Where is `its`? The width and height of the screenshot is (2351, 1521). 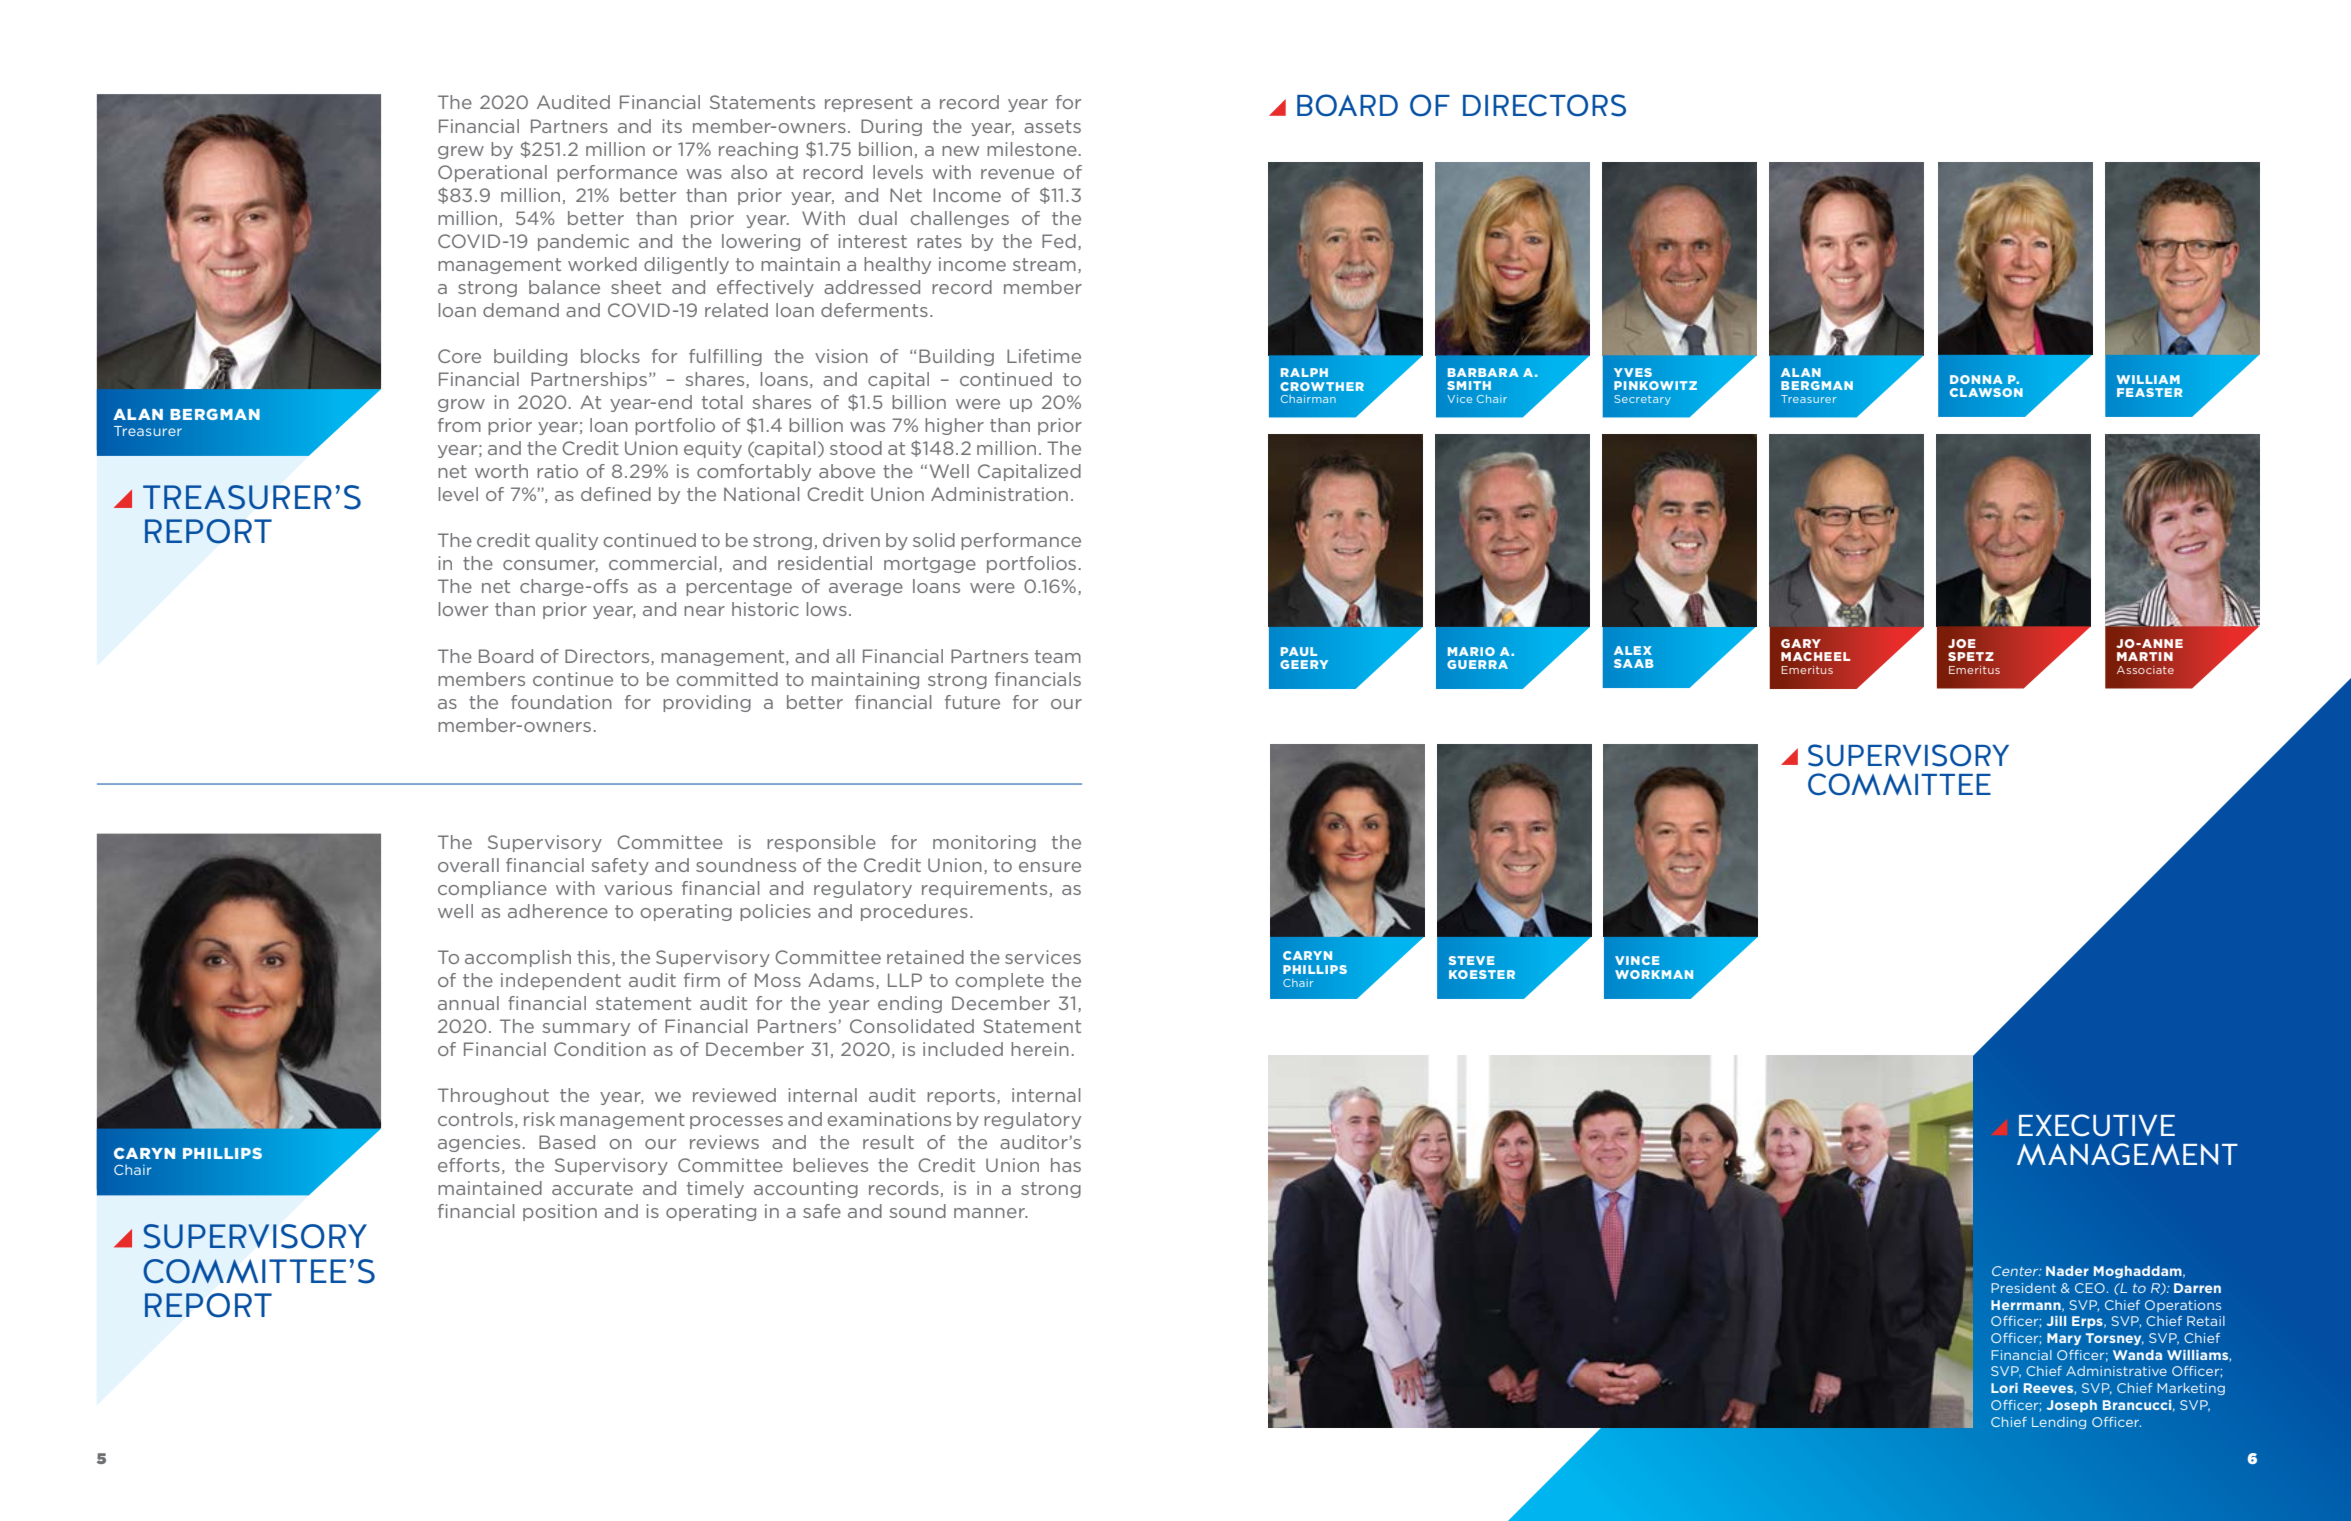 its is located at coordinates (672, 126).
